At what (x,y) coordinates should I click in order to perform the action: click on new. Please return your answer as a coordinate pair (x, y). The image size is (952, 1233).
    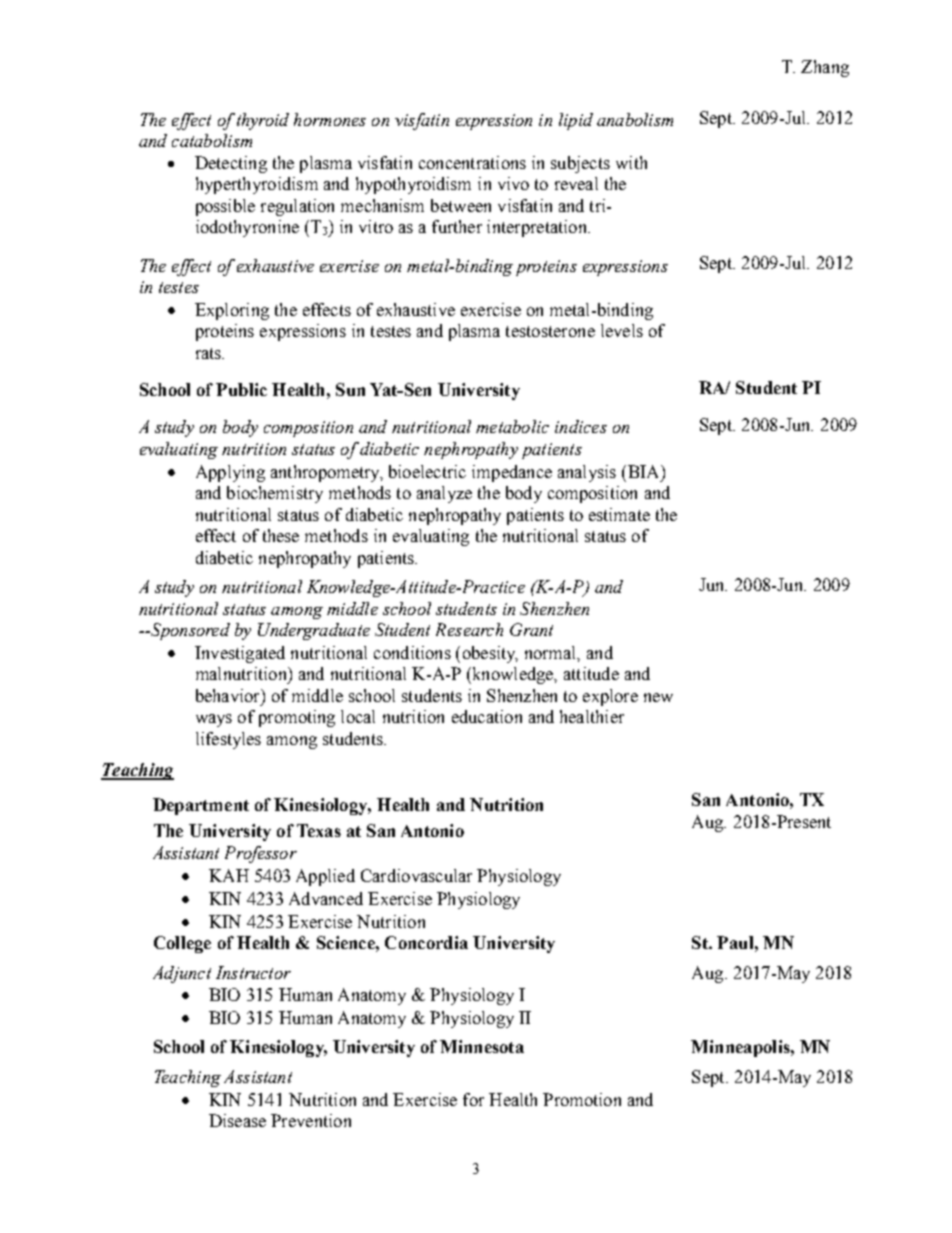
    Looking at the image, I should click on (658, 697).
